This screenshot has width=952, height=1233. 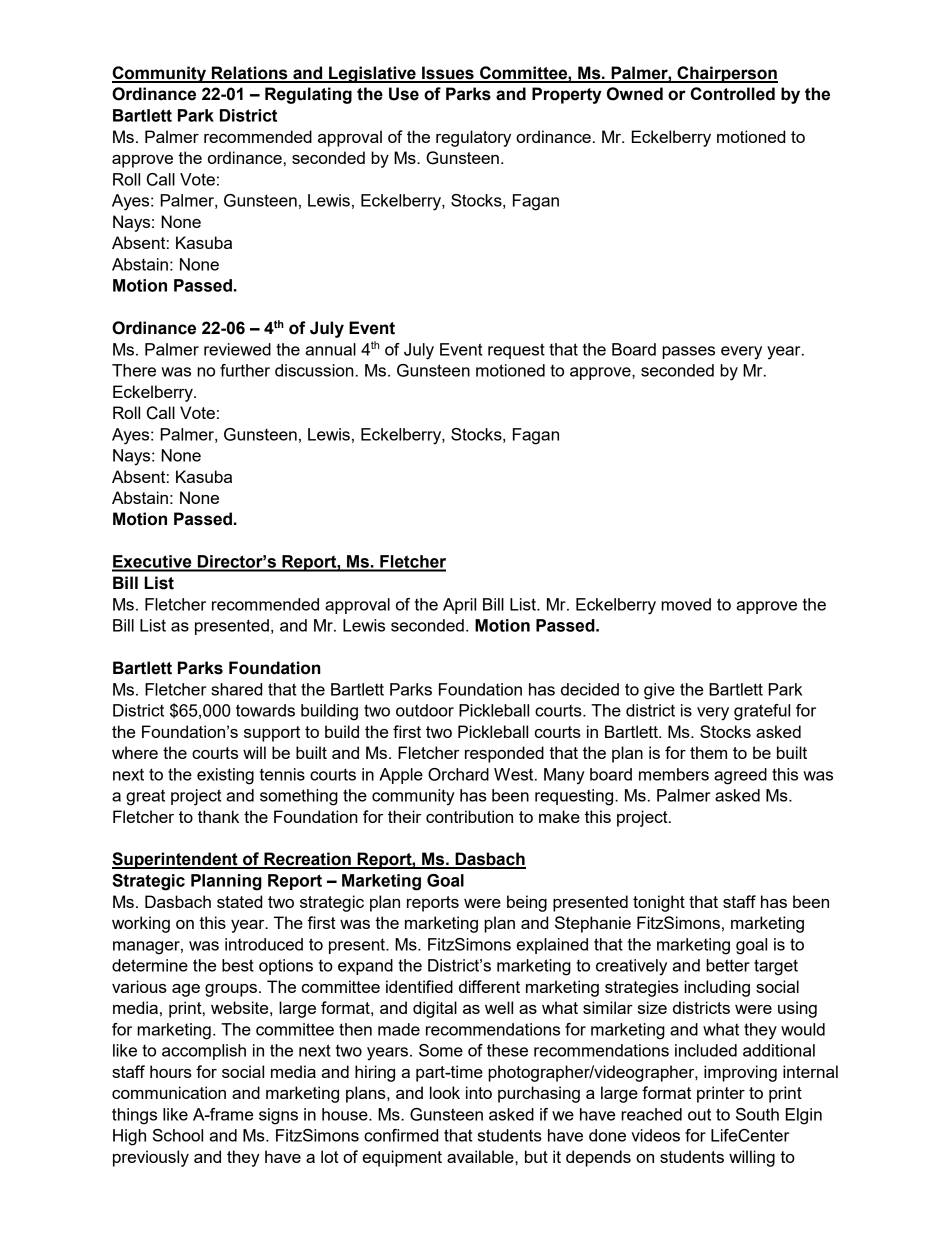 What do you see at coordinates (237, 349) in the screenshot?
I see `reviewed` at bounding box center [237, 349].
